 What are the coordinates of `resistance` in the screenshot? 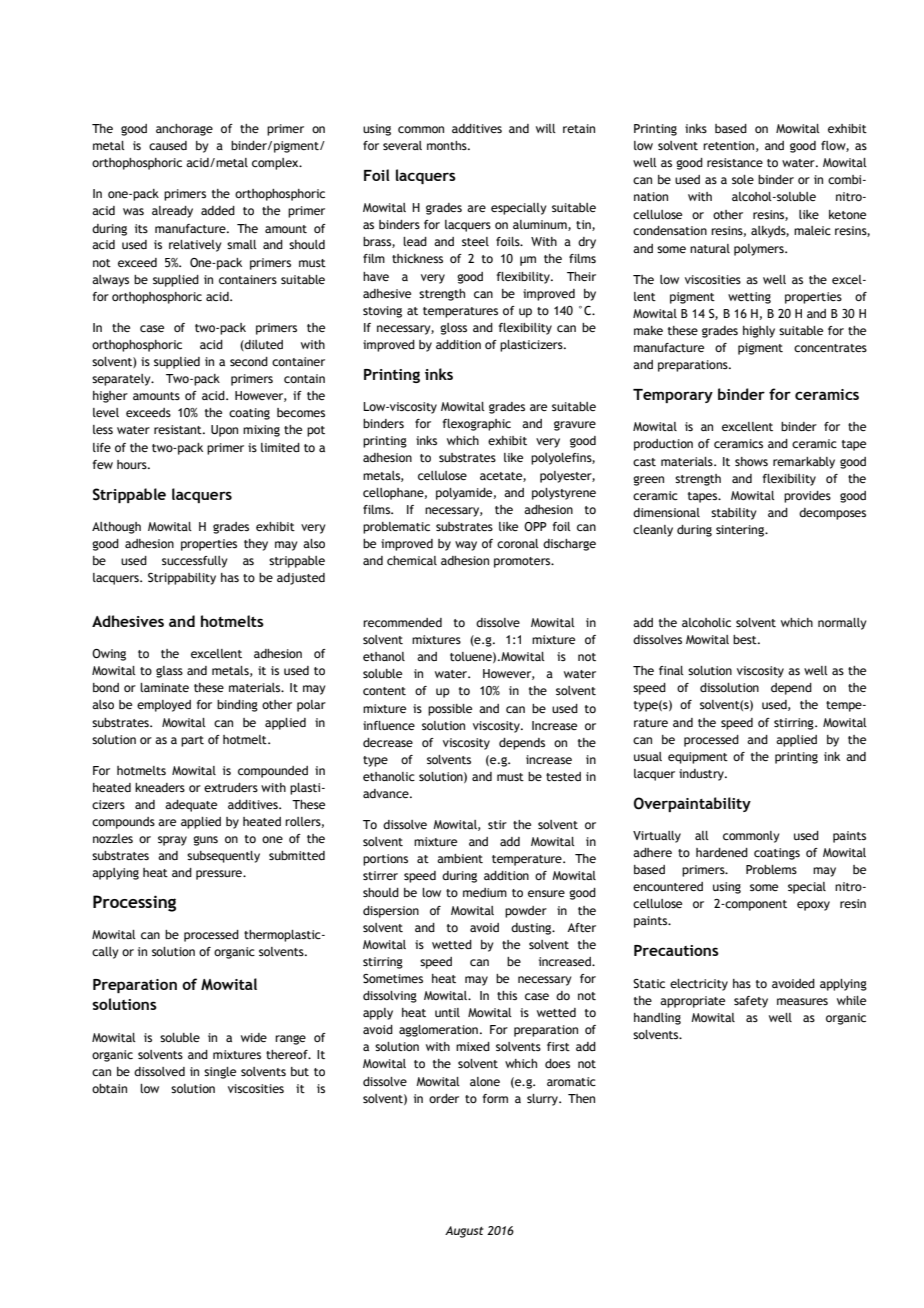 It's located at (735, 162).
